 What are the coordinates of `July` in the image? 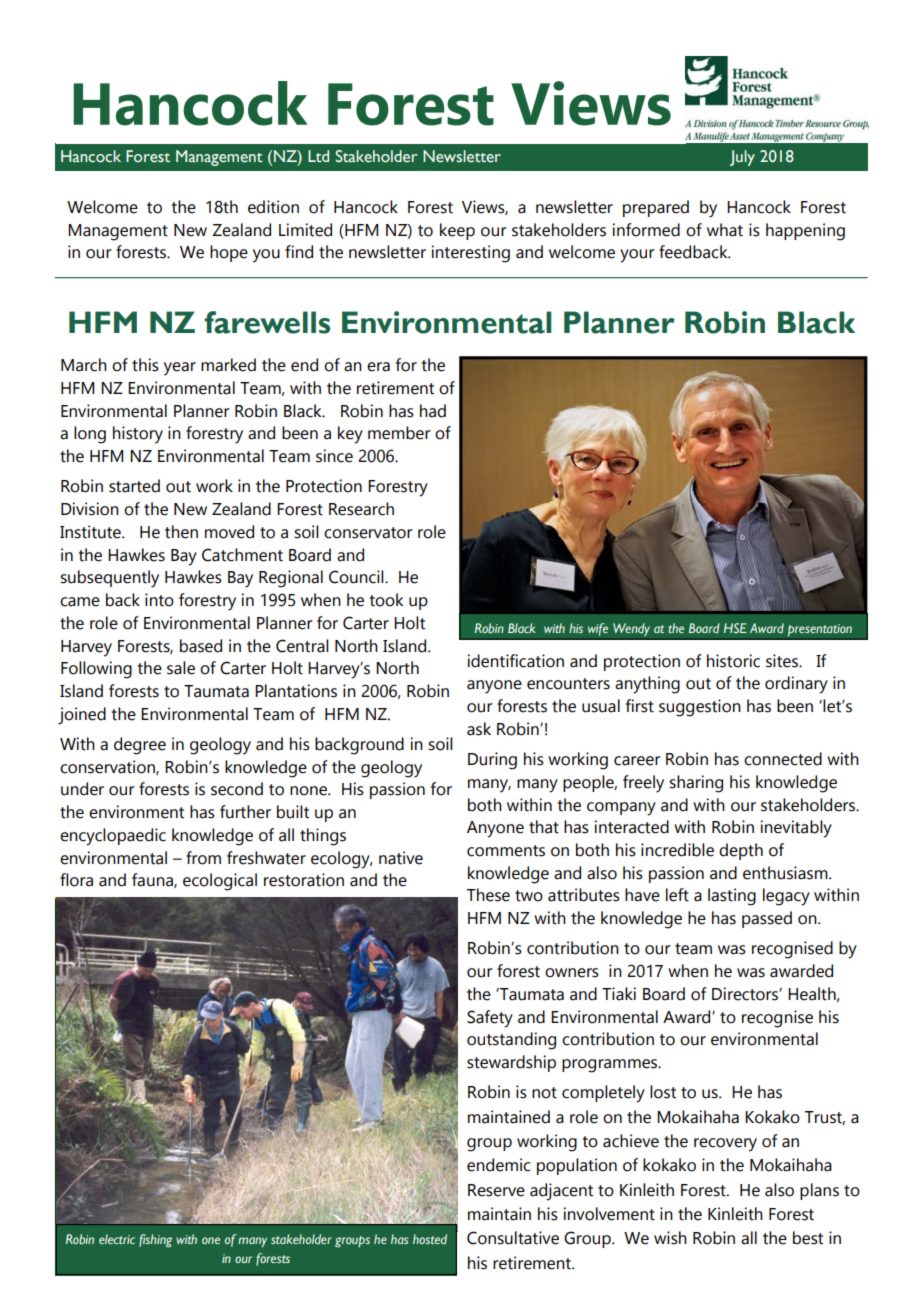 It's located at (742, 158).
